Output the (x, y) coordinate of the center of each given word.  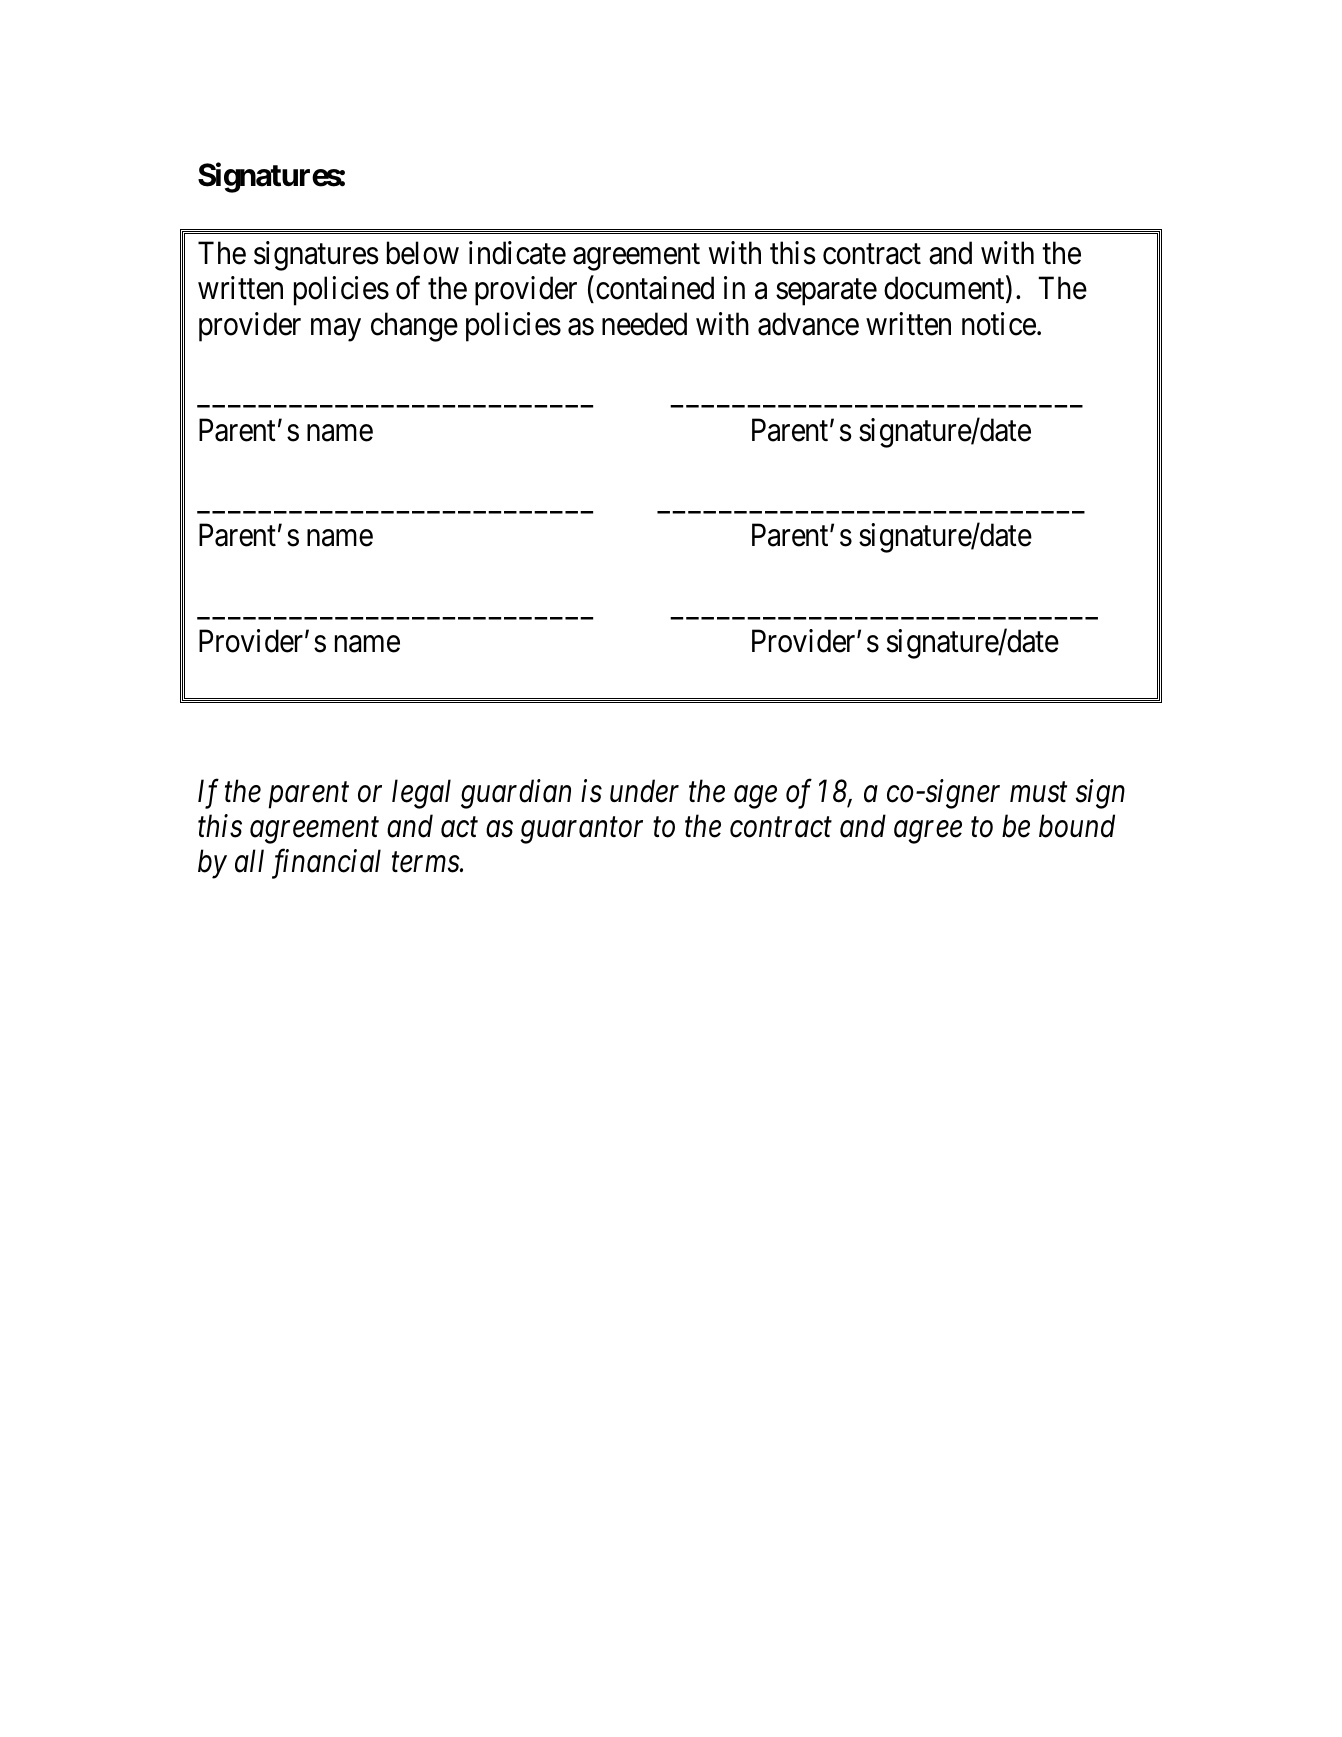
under (644, 791)
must (1038, 793)
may (336, 330)
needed (644, 324)
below (423, 253)
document (945, 289)
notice (999, 324)
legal (421, 794)
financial (326, 864)
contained (655, 288)
